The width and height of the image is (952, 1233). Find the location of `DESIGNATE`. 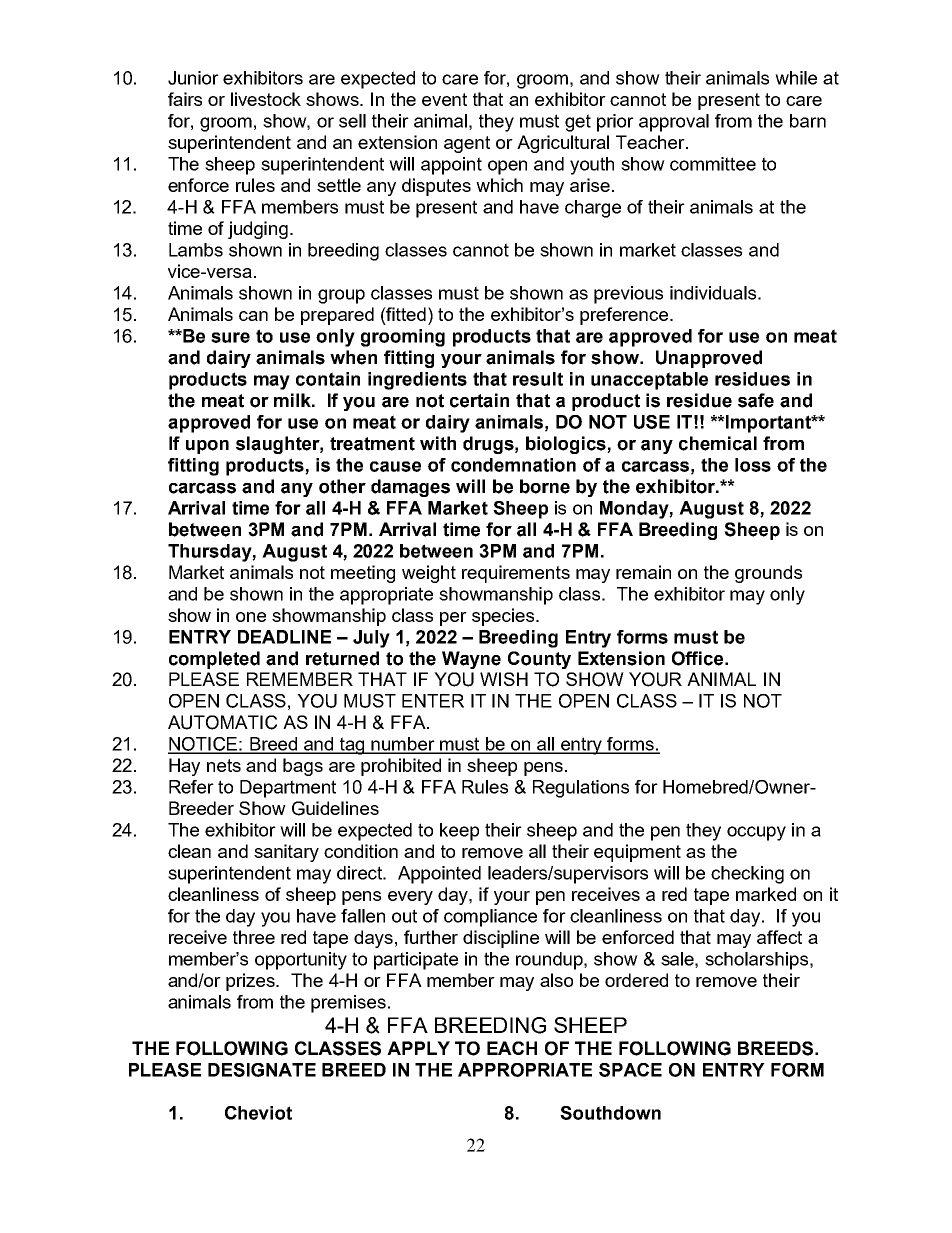

DESIGNATE is located at coordinates (262, 1070).
